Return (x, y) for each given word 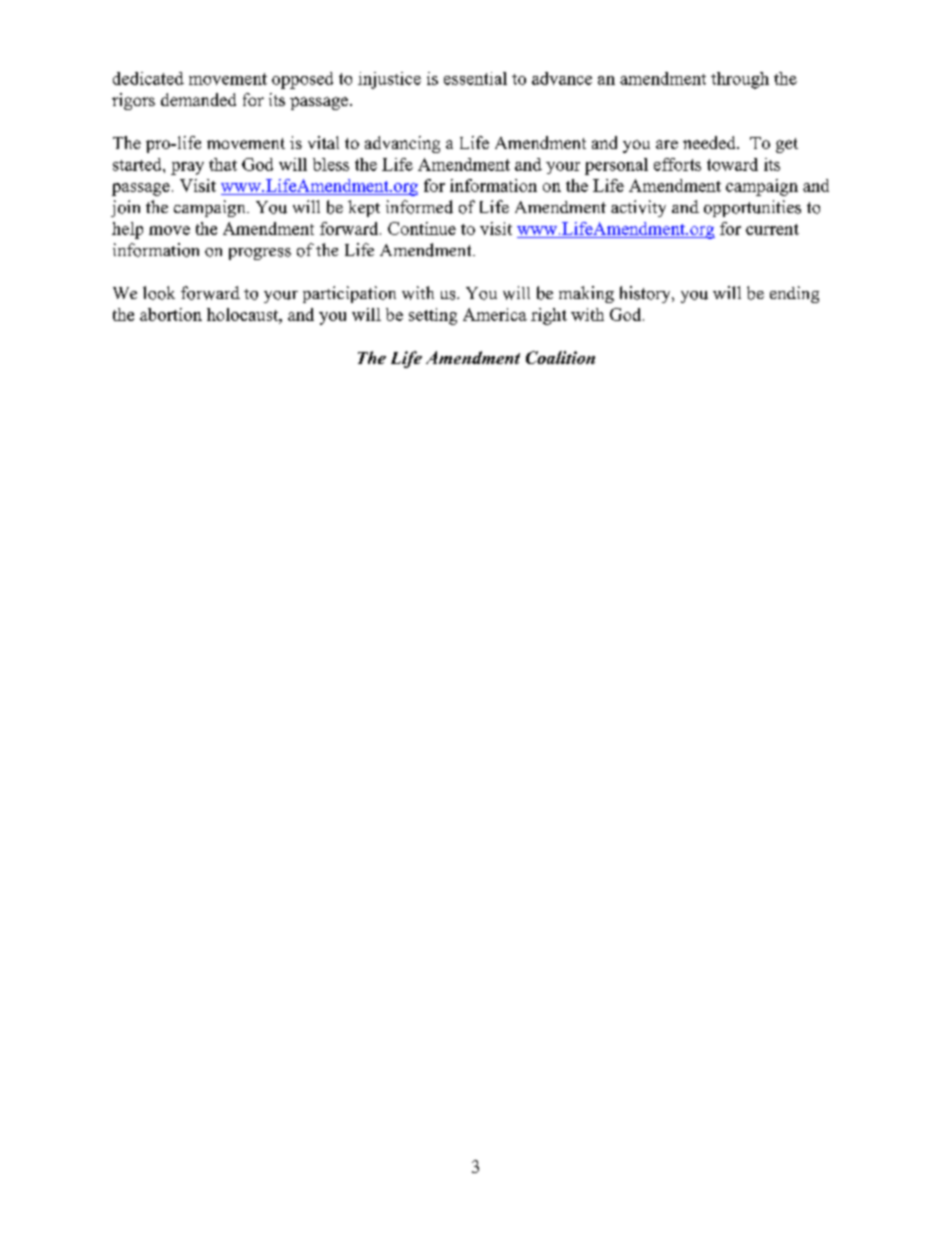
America (495, 314)
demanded (198, 99)
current (772, 229)
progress (260, 254)
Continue (422, 228)
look (159, 293)
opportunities (752, 208)
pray (187, 168)
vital (323, 142)
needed (710, 142)
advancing (402, 144)
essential (475, 78)
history (646, 294)
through (740, 80)
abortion (171, 314)
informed (419, 207)
